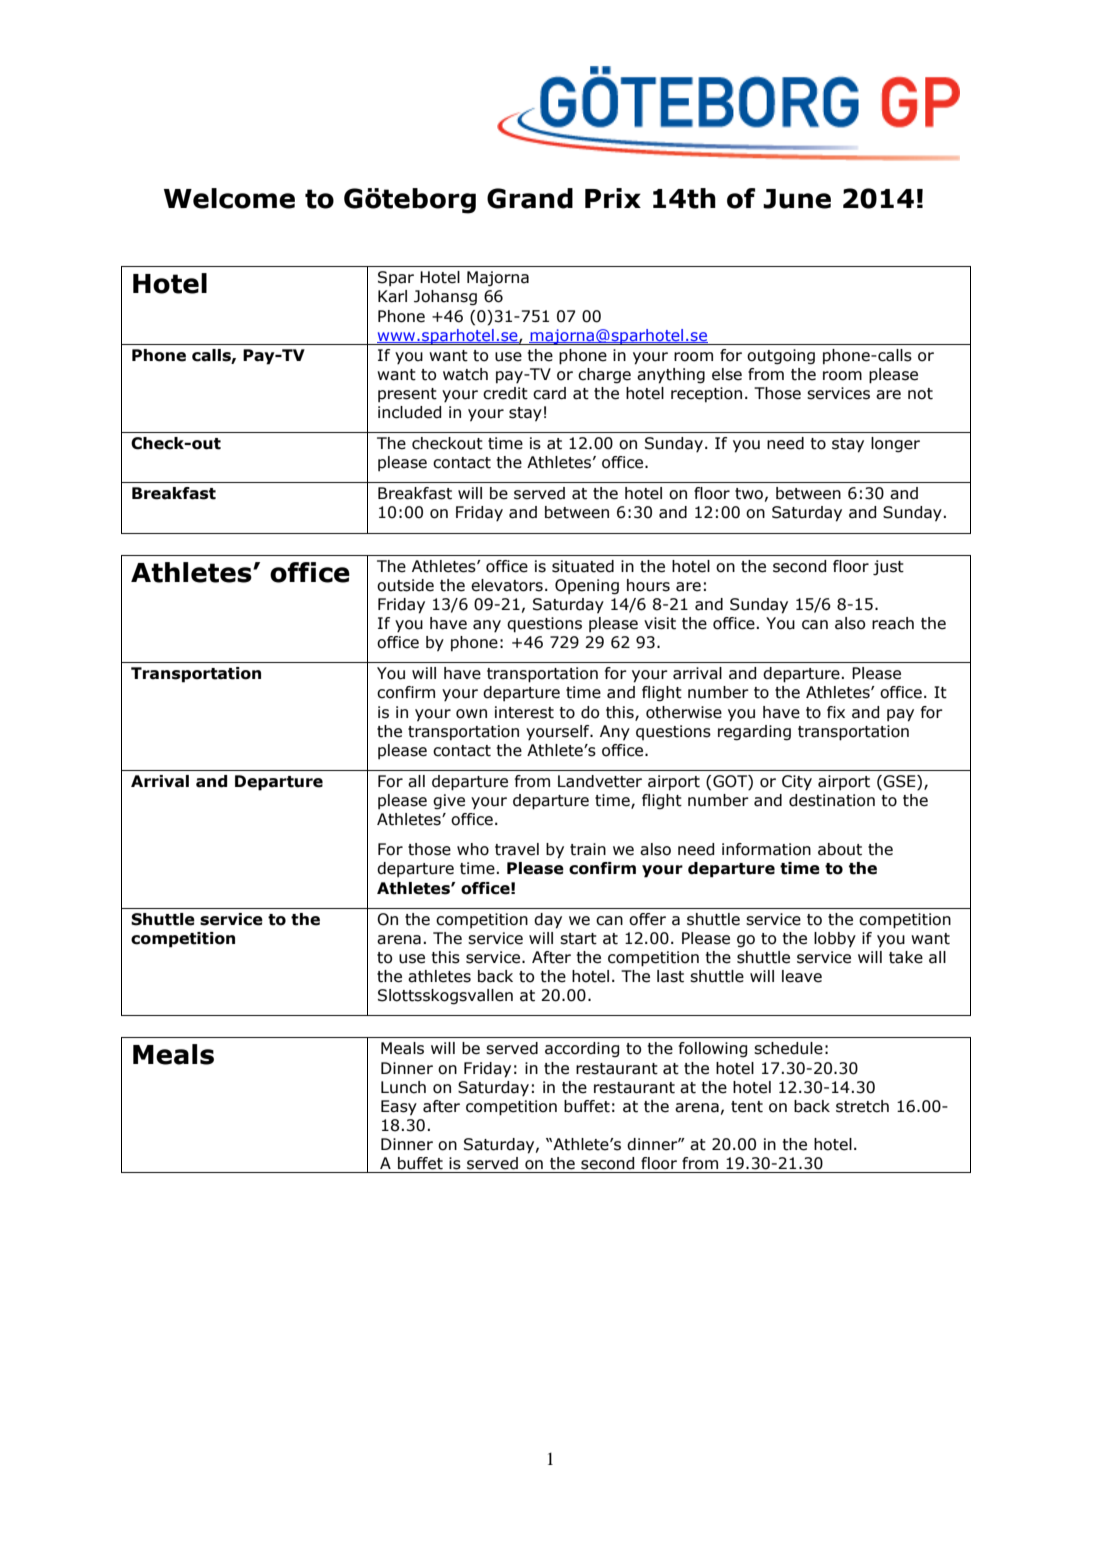 Image resolution: width=1101 pixels, height=1557 pixels. I want to click on stretch, so click(862, 1106).
